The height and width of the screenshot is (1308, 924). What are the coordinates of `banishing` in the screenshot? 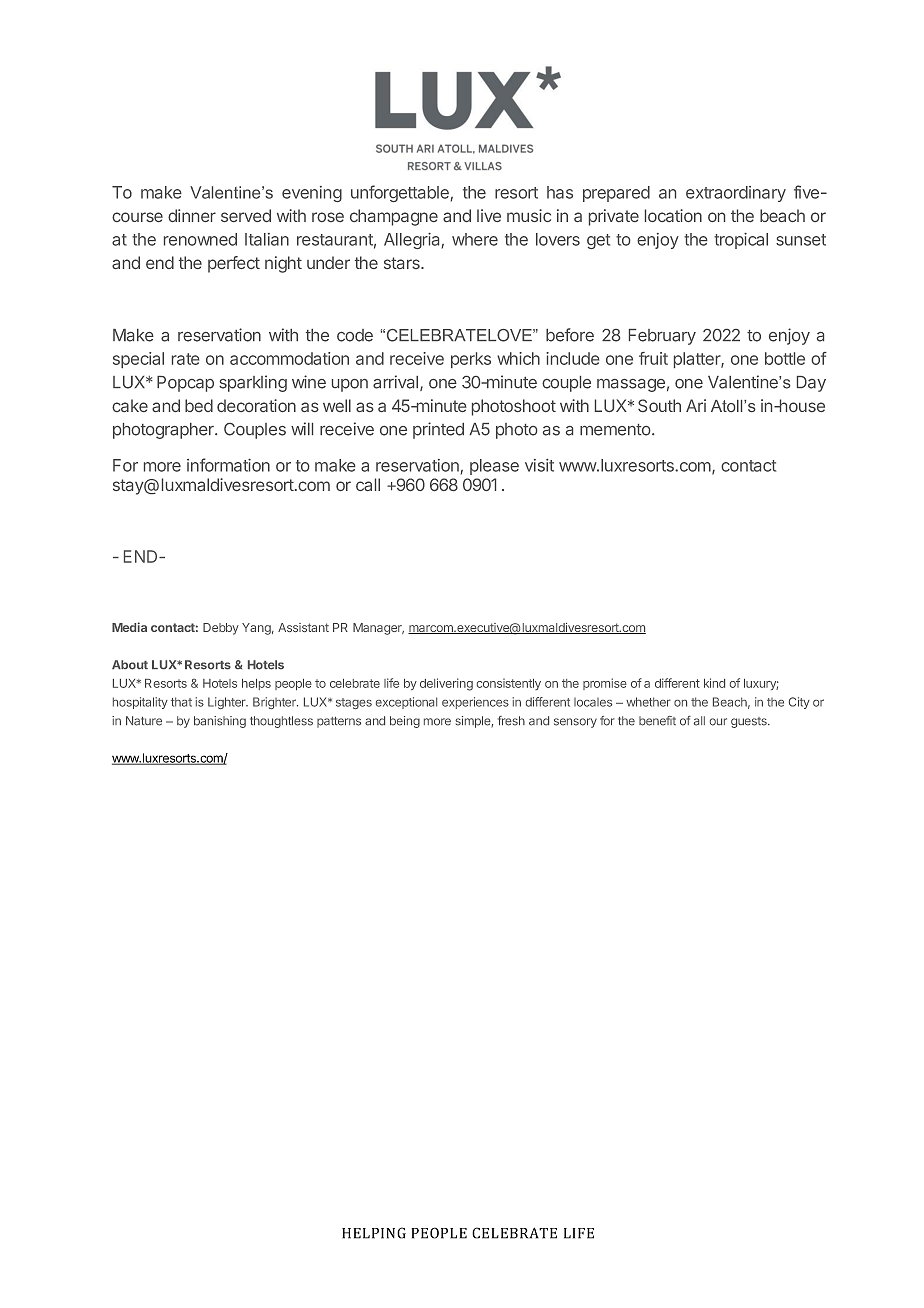 It's located at (220, 722).
